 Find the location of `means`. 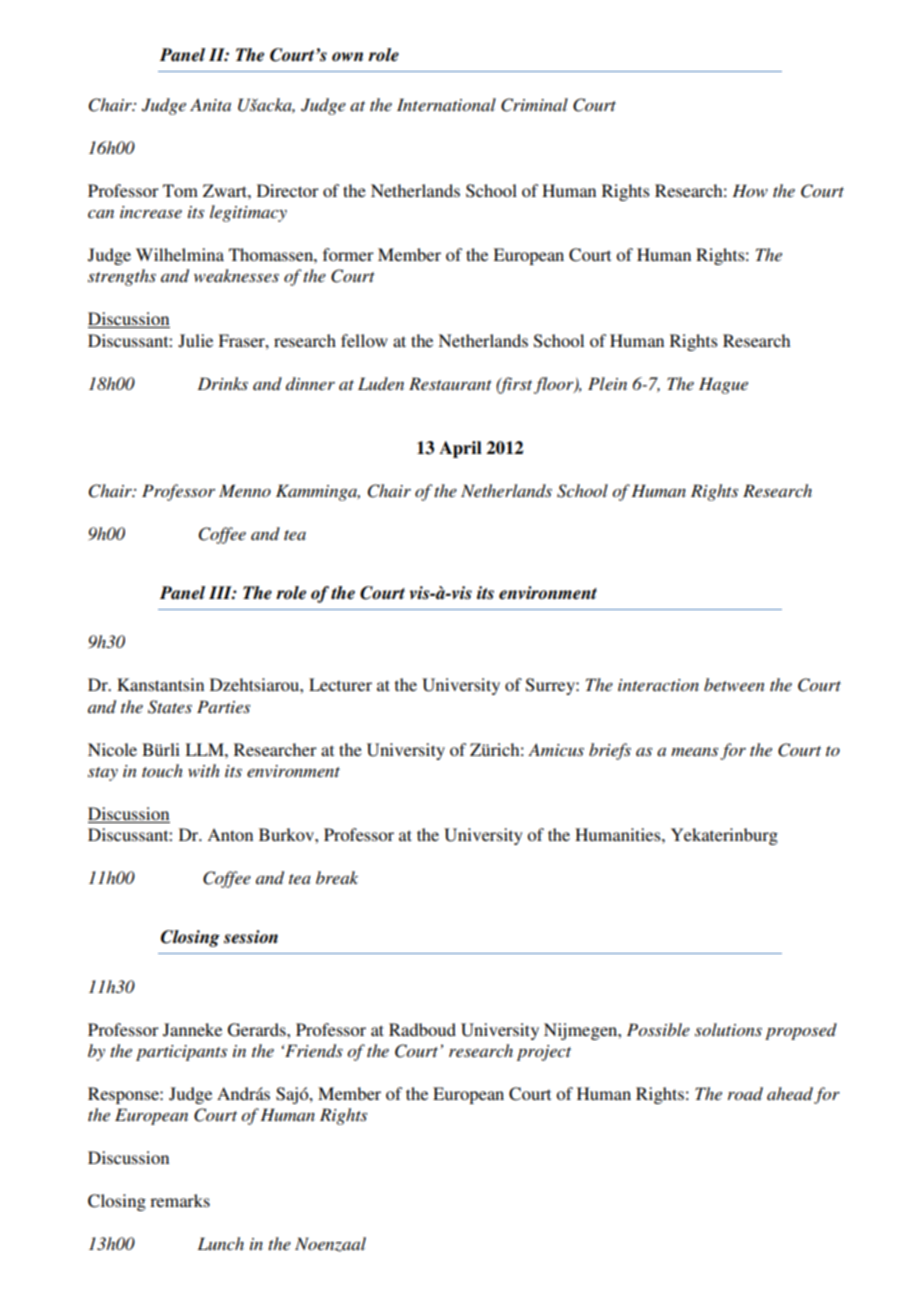

means is located at coordinates (694, 751).
